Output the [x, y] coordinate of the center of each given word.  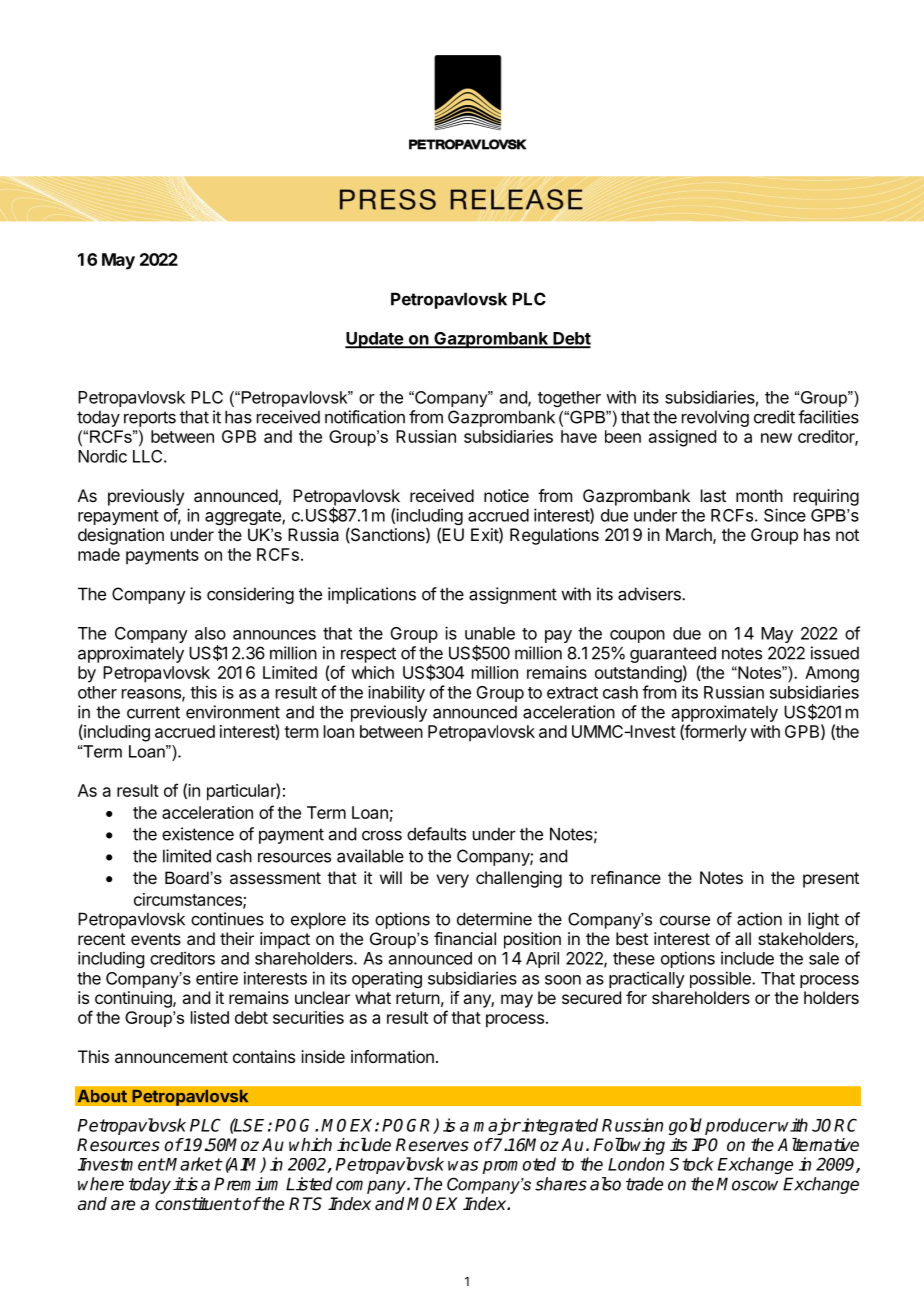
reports [150, 419]
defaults [436, 834]
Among [832, 674]
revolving [715, 418]
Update [375, 340]
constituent [198, 1204]
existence [198, 834]
